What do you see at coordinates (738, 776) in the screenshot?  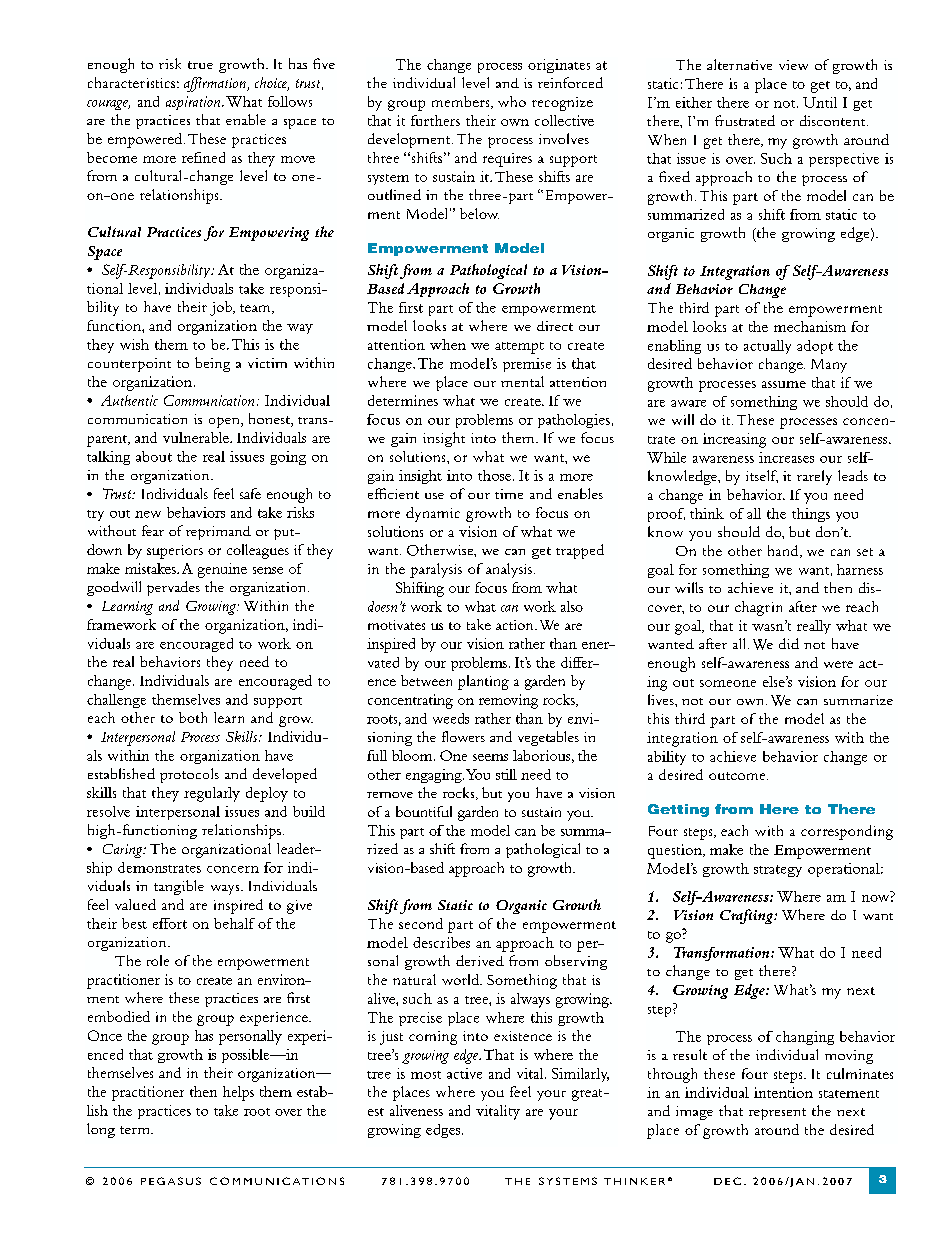 I see `outcome` at bounding box center [738, 776].
